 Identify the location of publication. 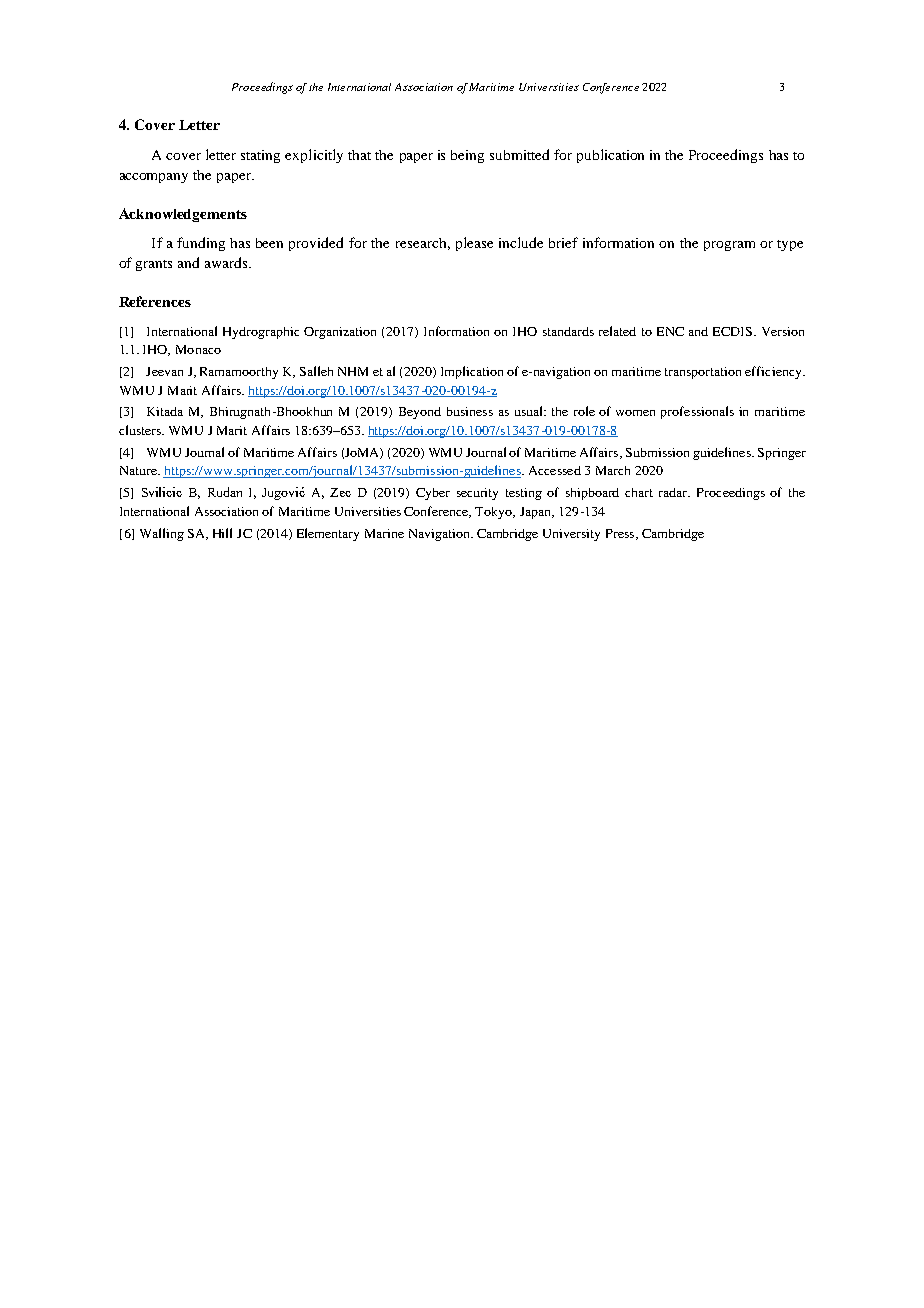
(610, 156).
